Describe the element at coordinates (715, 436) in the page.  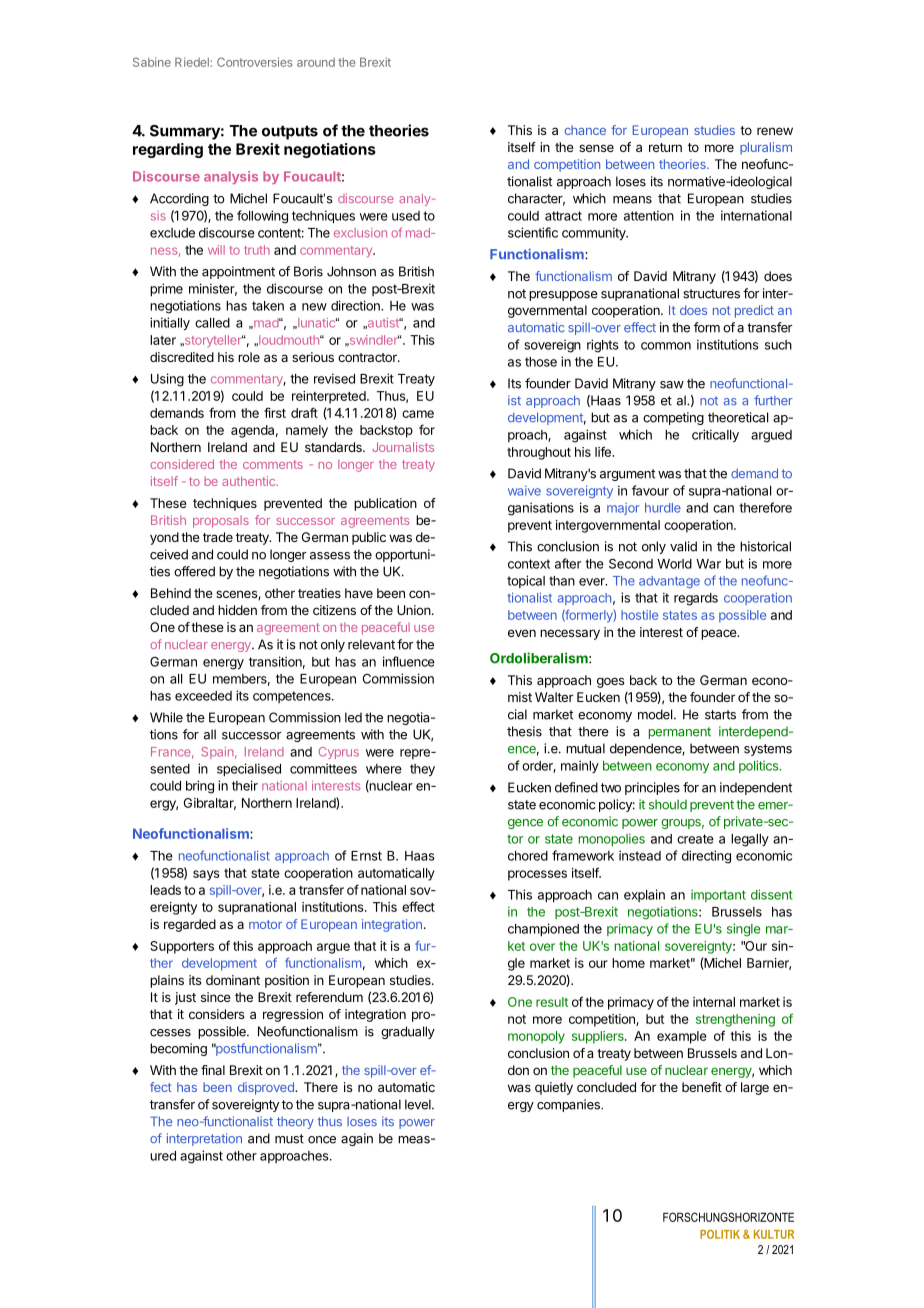
I see `critically` at that location.
